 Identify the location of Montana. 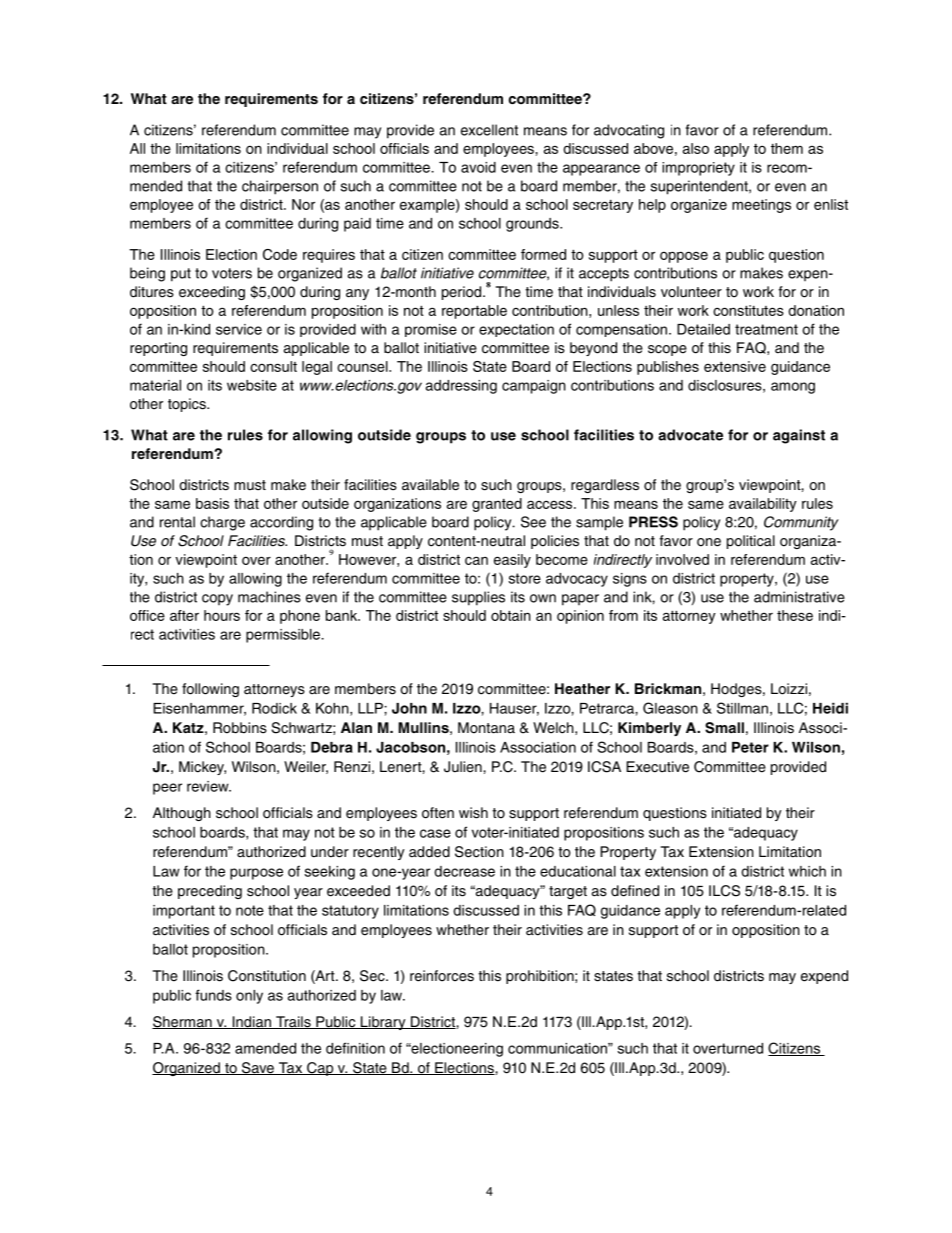
(486, 728).
